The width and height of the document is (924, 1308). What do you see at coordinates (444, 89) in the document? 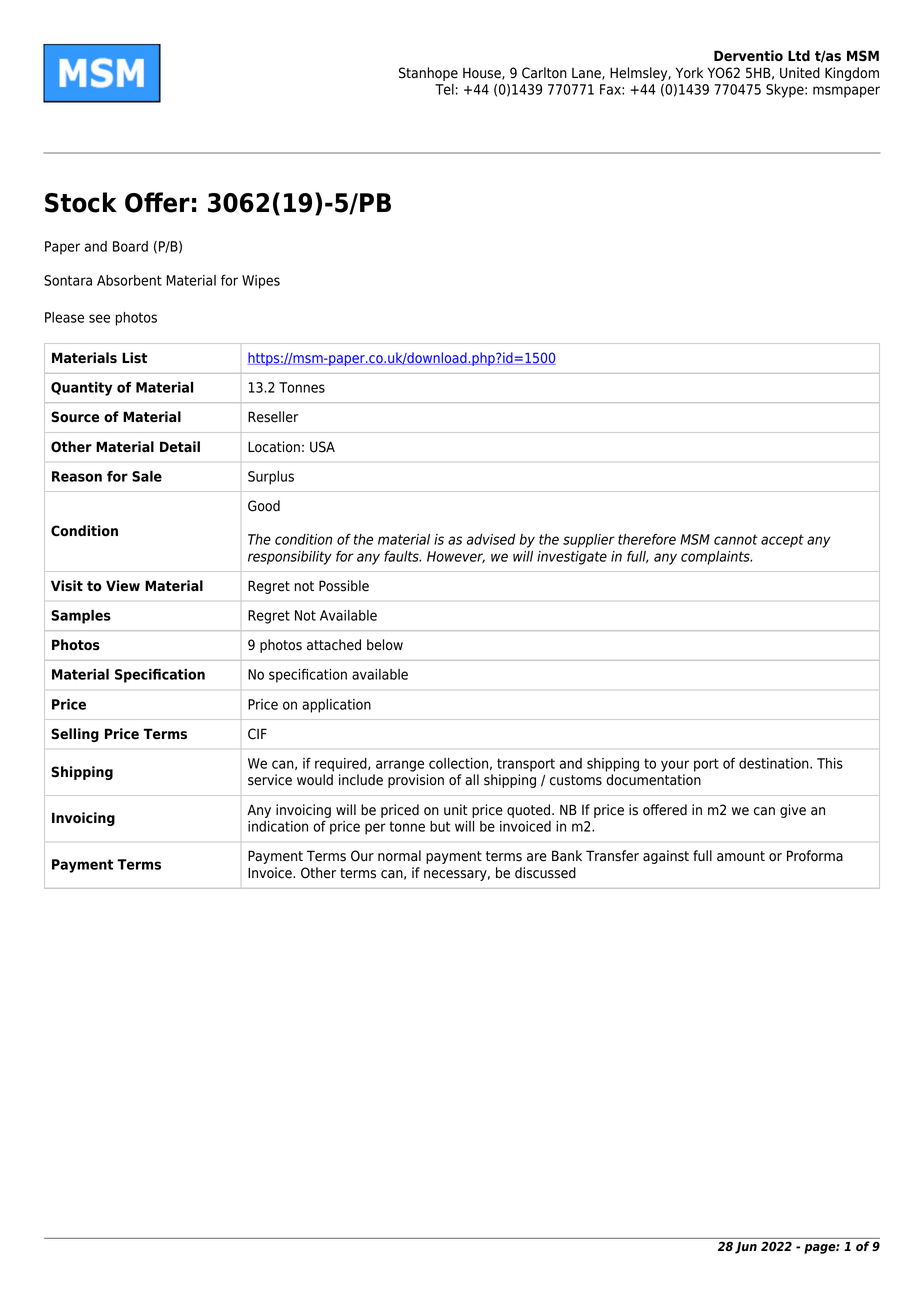
I see `Tel` at bounding box center [444, 89].
